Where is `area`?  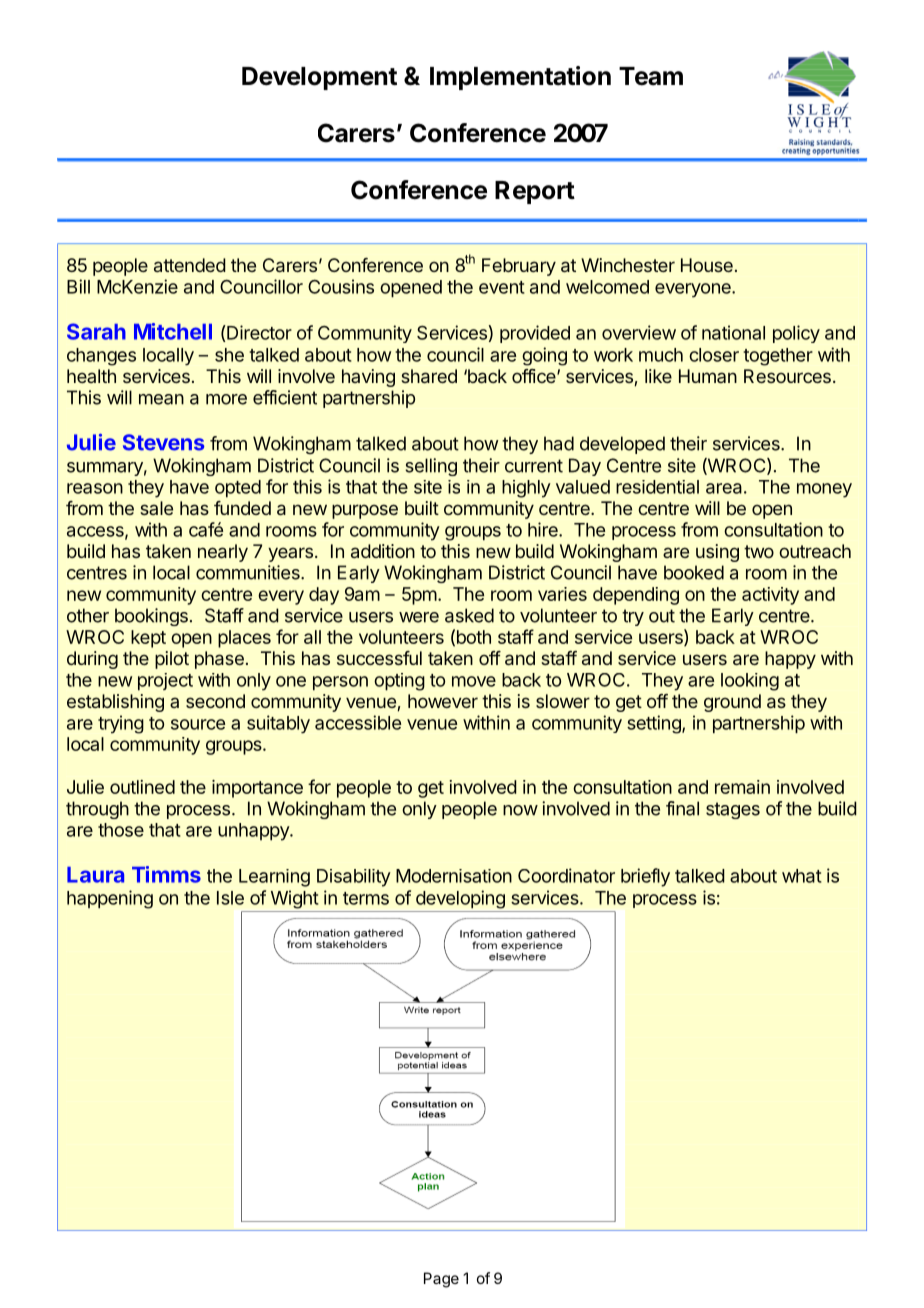
area is located at coordinates (724, 488).
